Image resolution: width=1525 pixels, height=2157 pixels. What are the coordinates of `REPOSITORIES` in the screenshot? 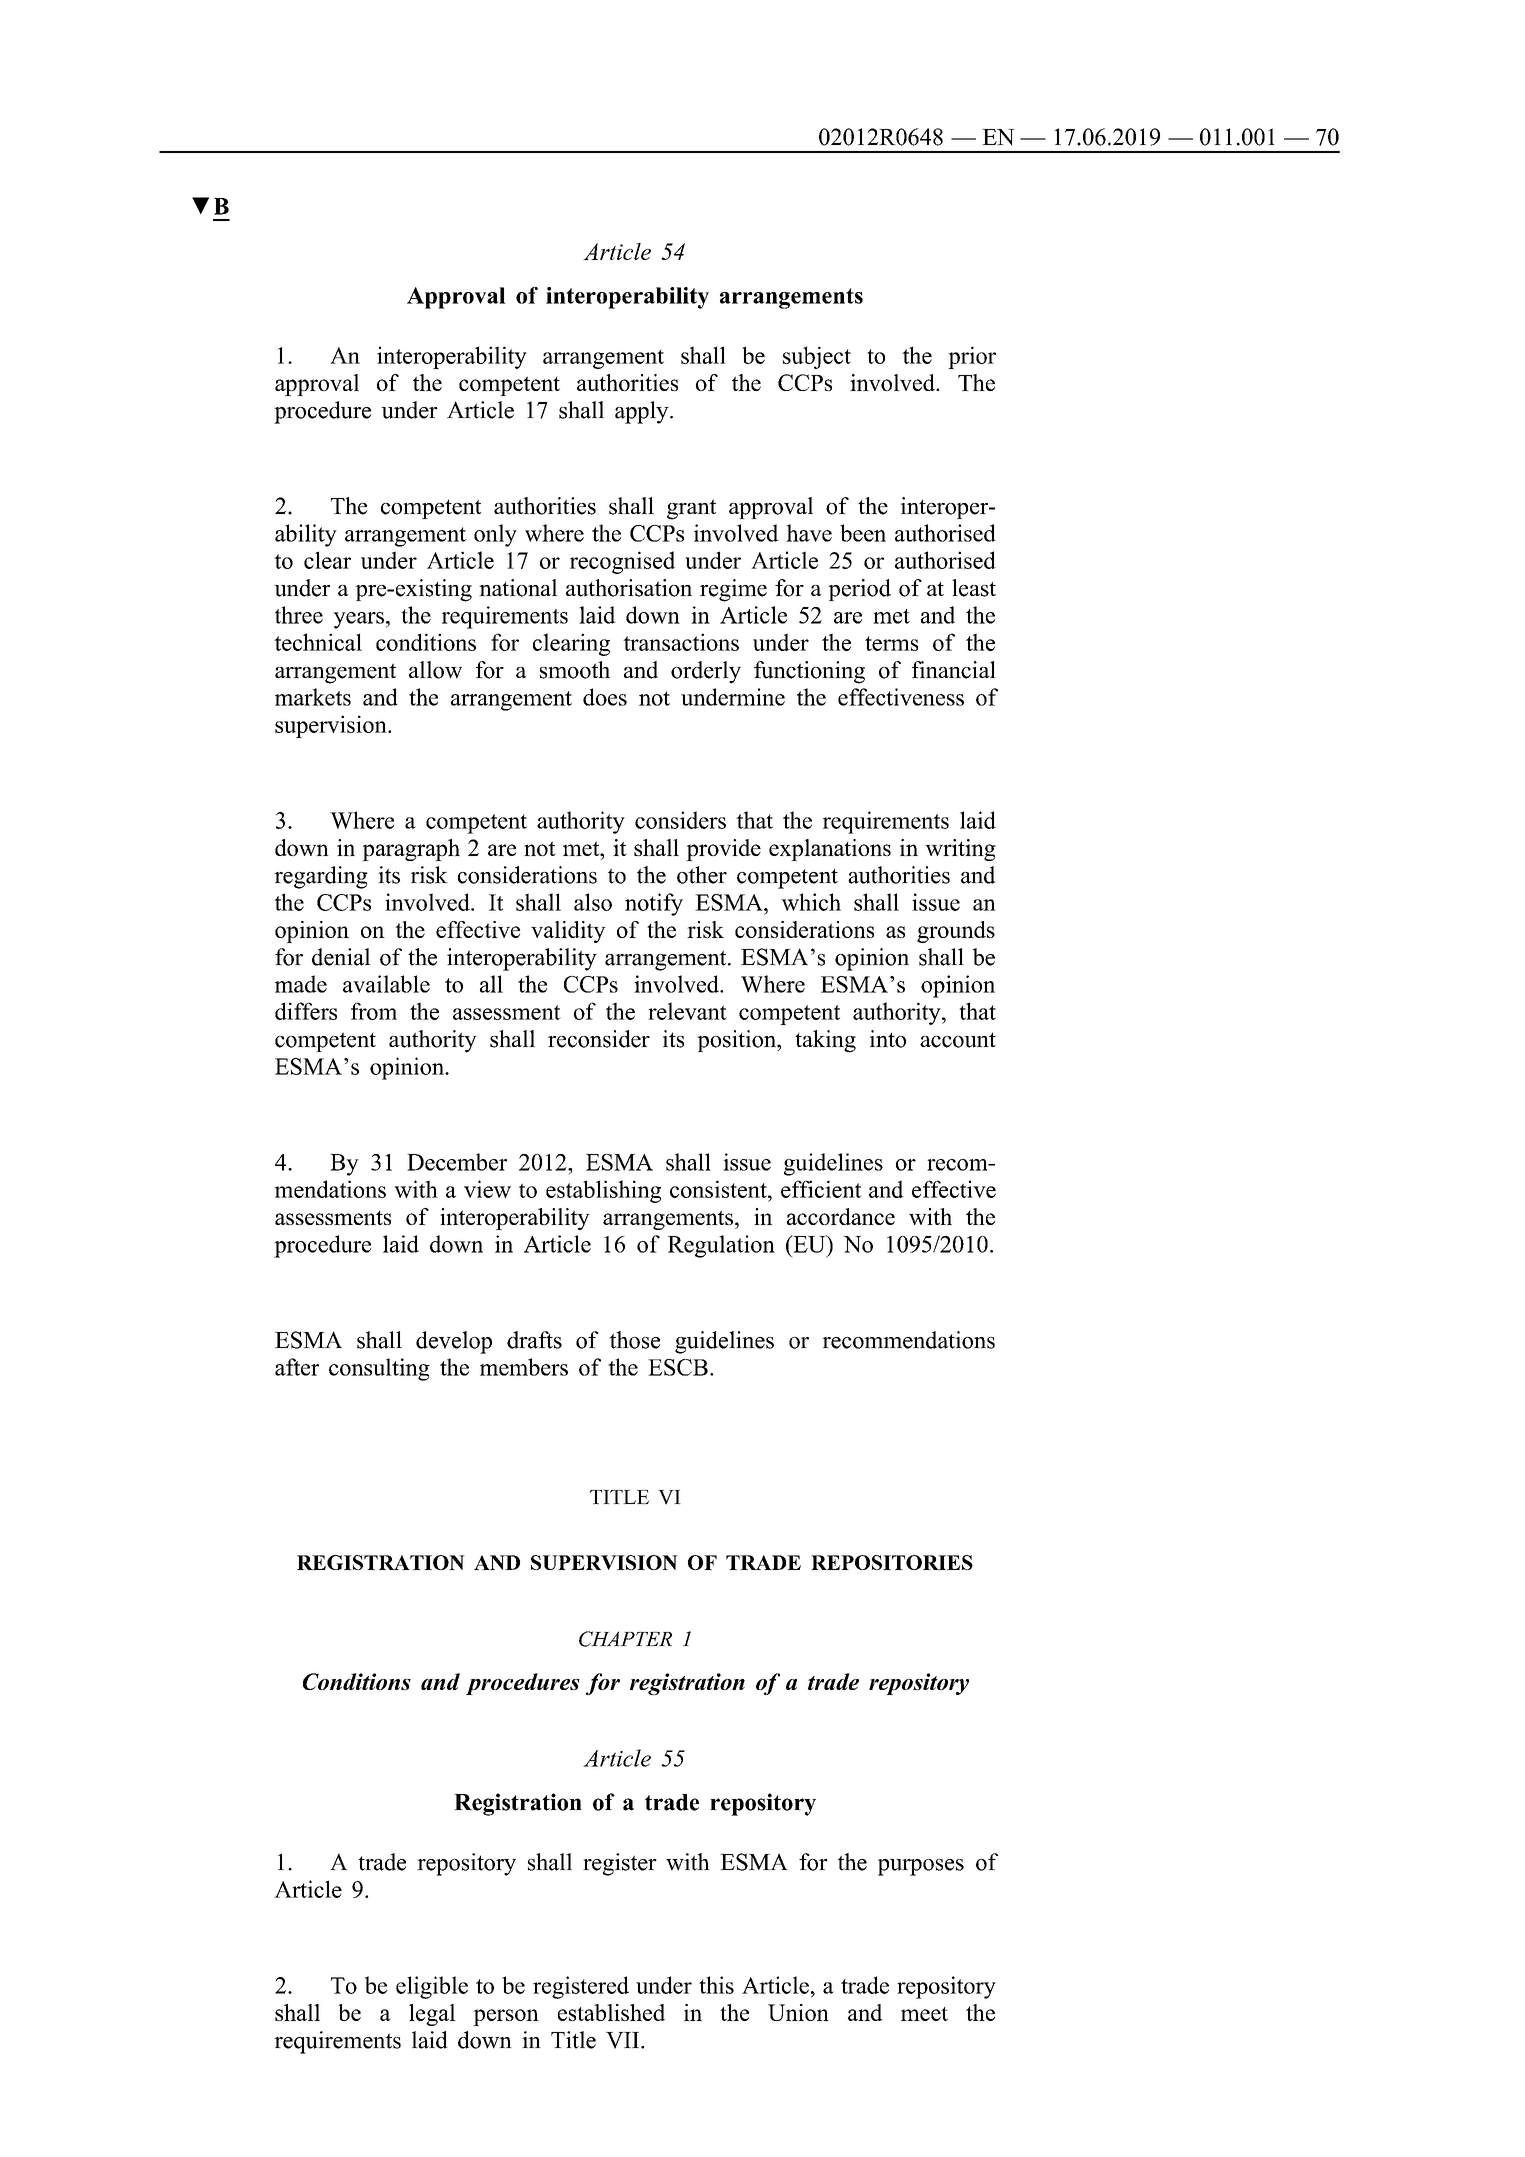 It's located at (892, 1562).
